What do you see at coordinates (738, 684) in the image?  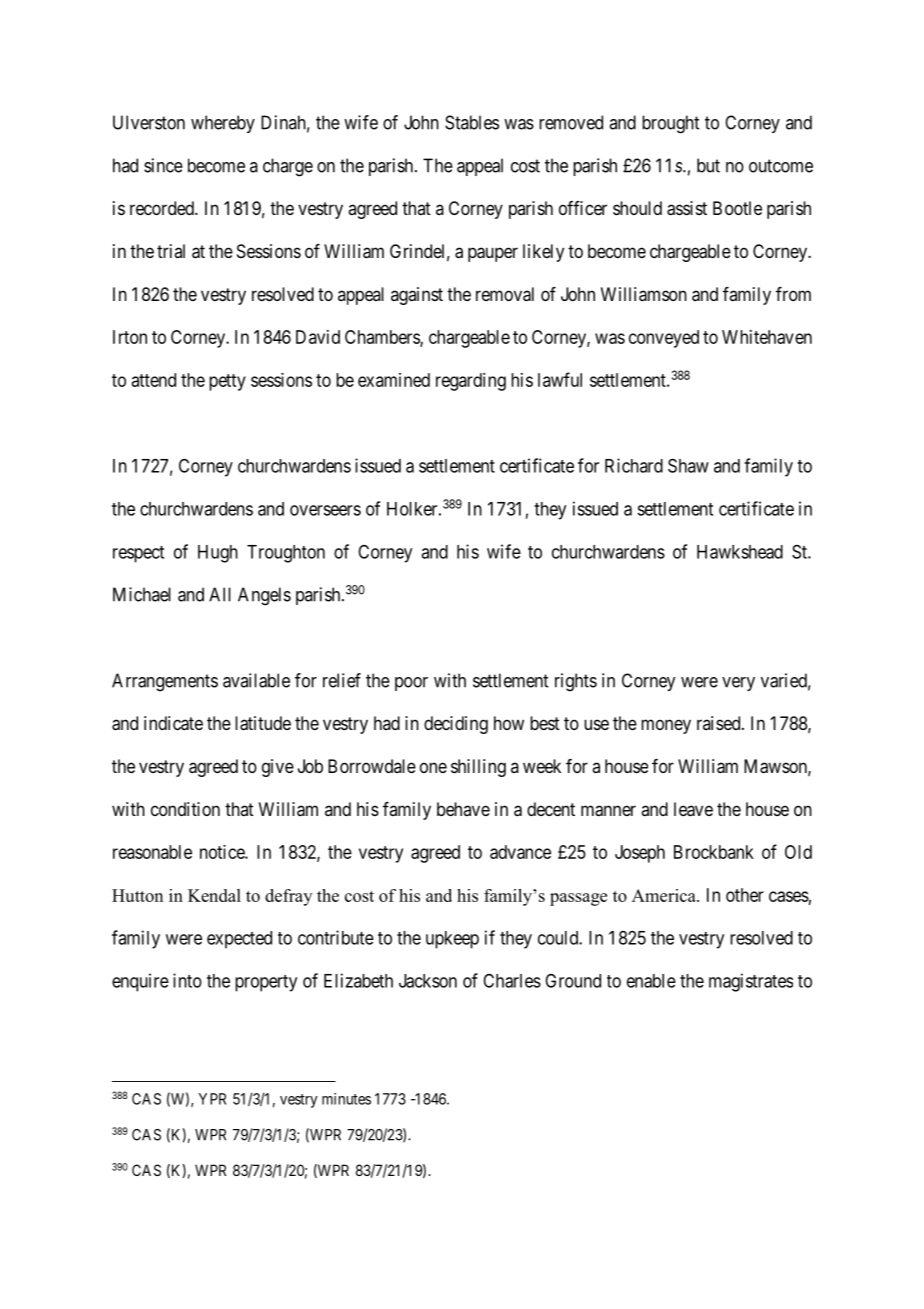 I see `very` at bounding box center [738, 684].
